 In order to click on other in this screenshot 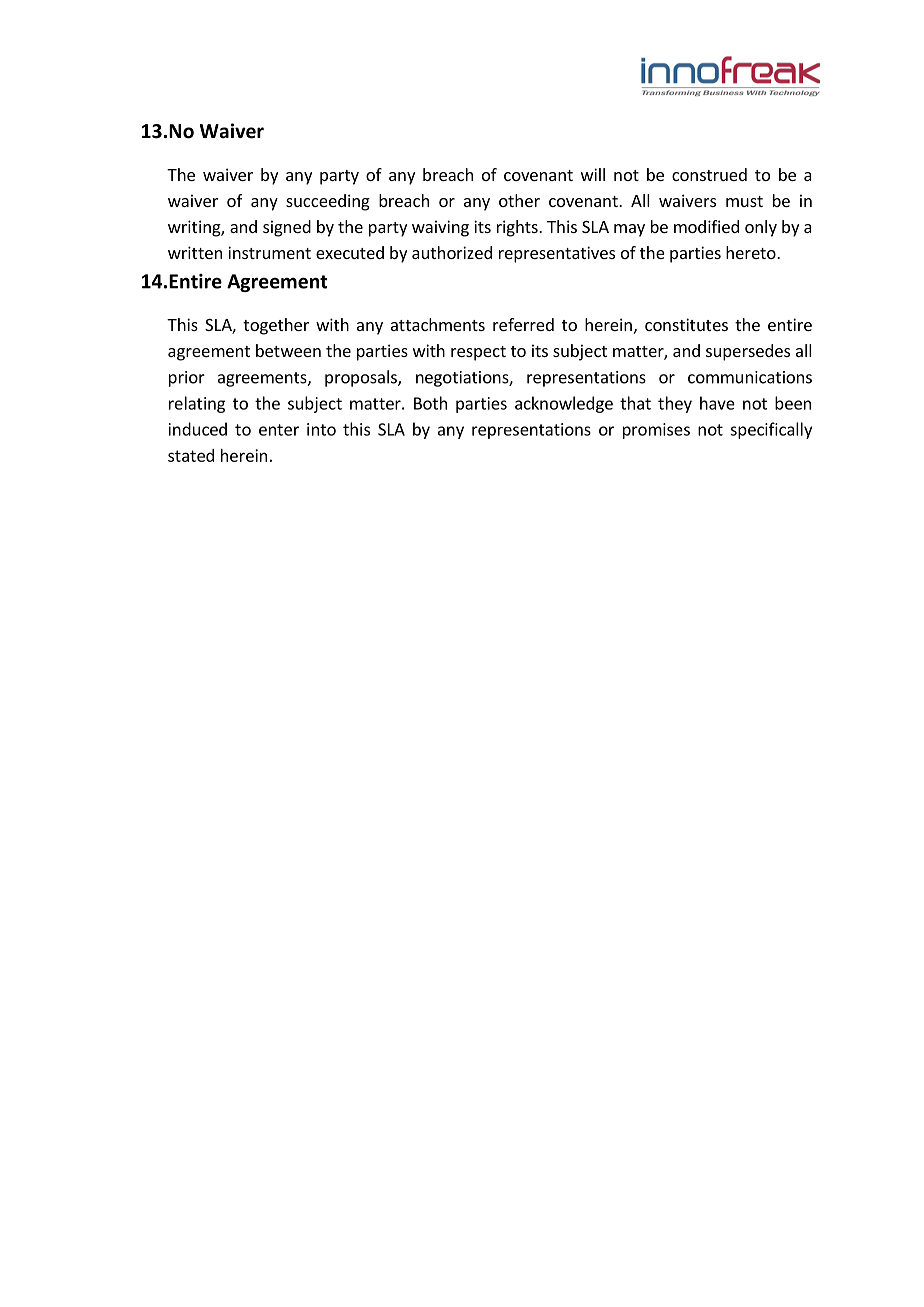, I will do `click(519, 200)`.
